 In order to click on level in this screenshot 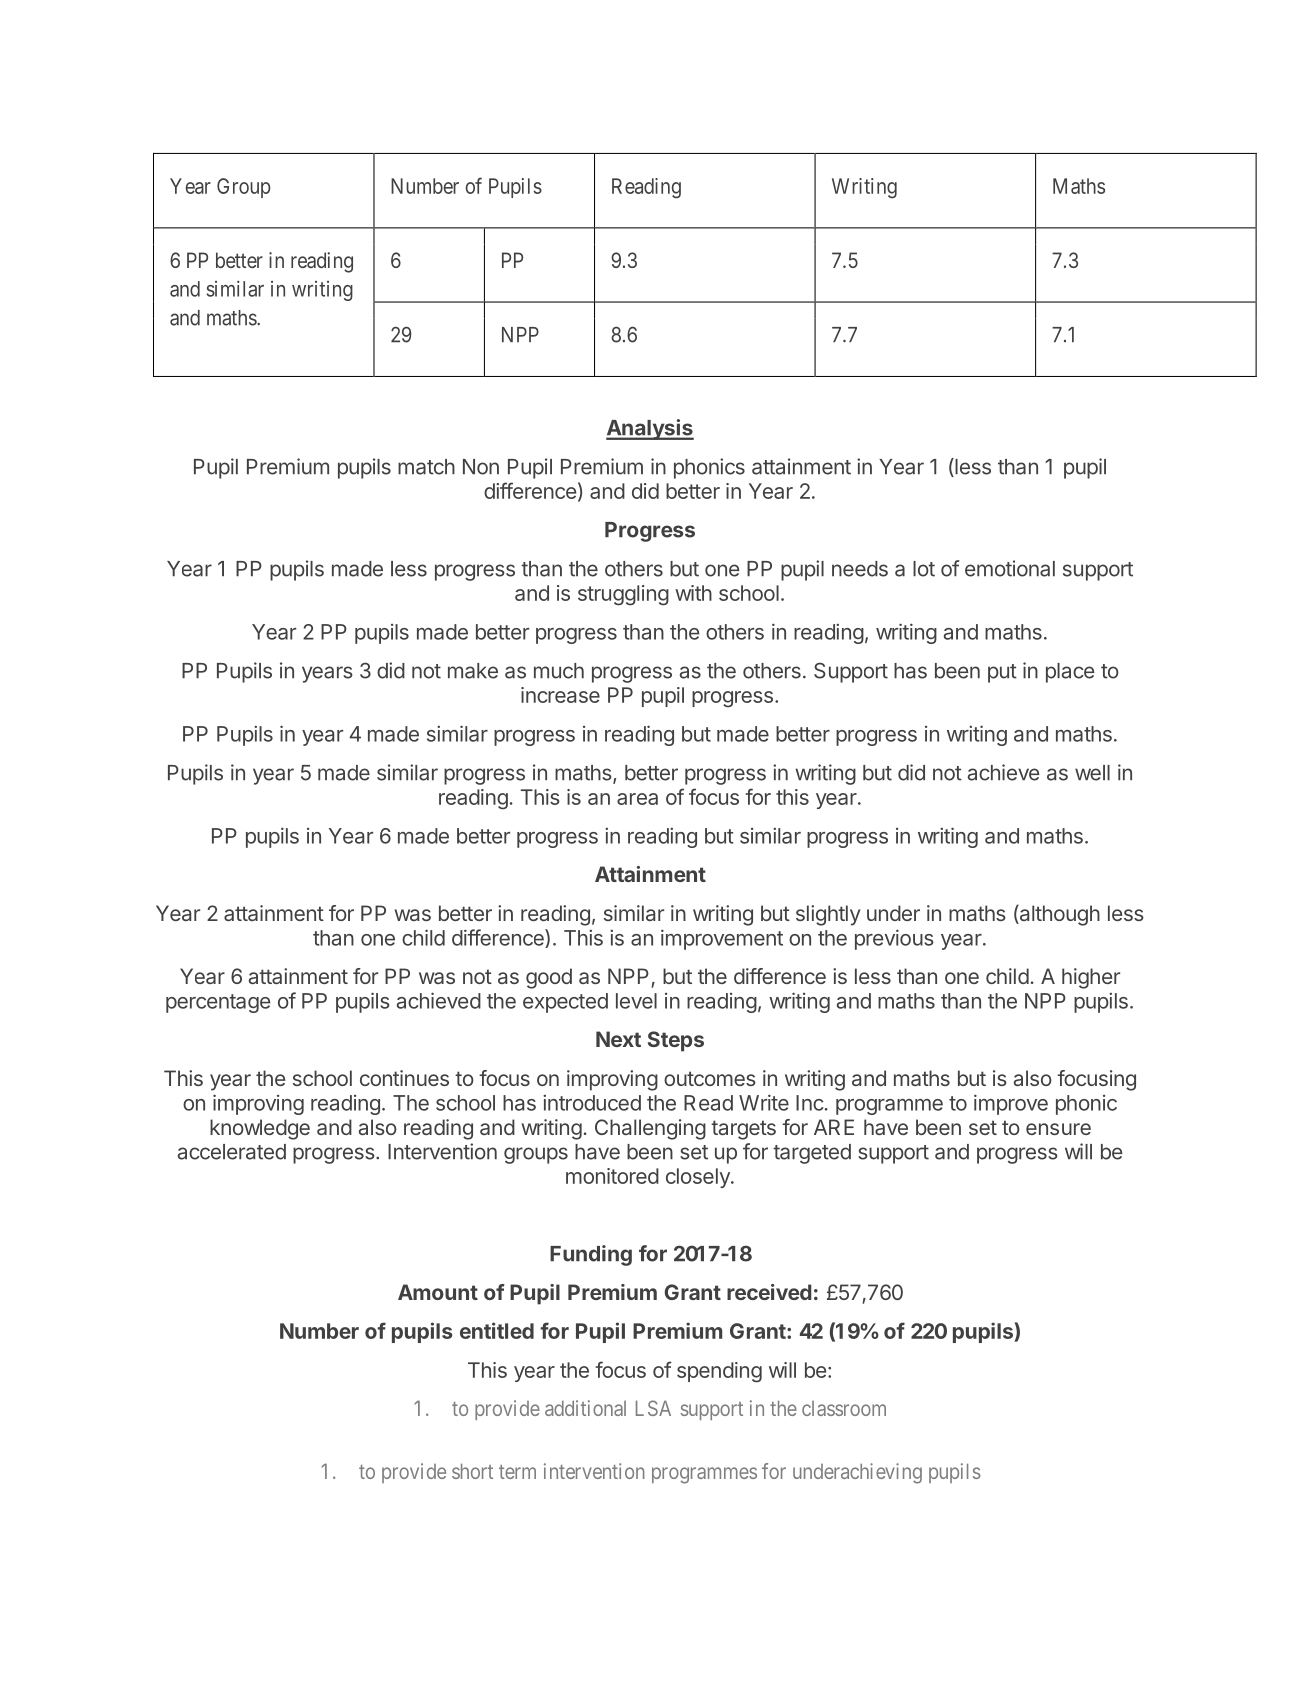, I will do `click(636, 1001)`.
